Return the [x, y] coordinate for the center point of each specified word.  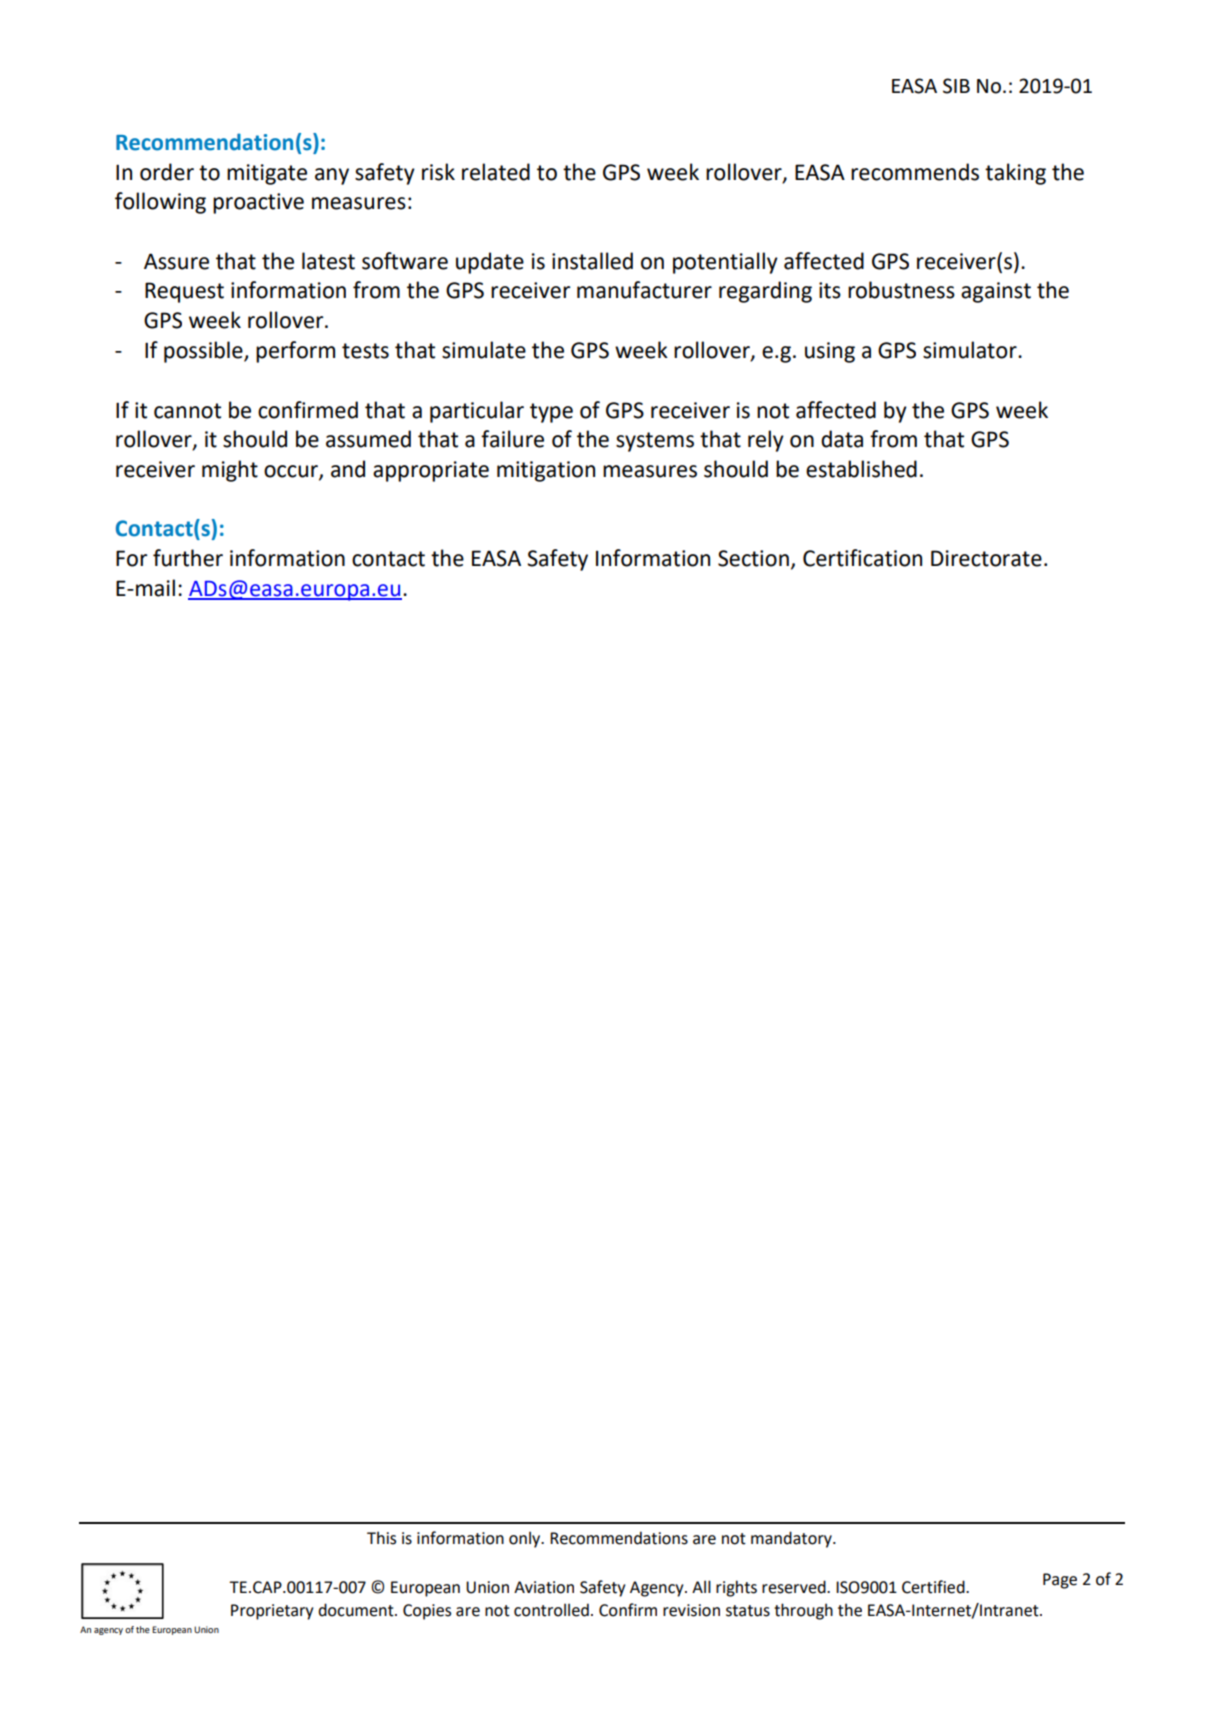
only [526, 1539]
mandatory [792, 1539]
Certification [862, 558]
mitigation [546, 471]
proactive [258, 203]
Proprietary [272, 1612]
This [381, 1538]
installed [592, 261]
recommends [915, 172]
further [188, 558]
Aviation [544, 1587]
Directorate [986, 558]
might [230, 471]
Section [753, 558]
